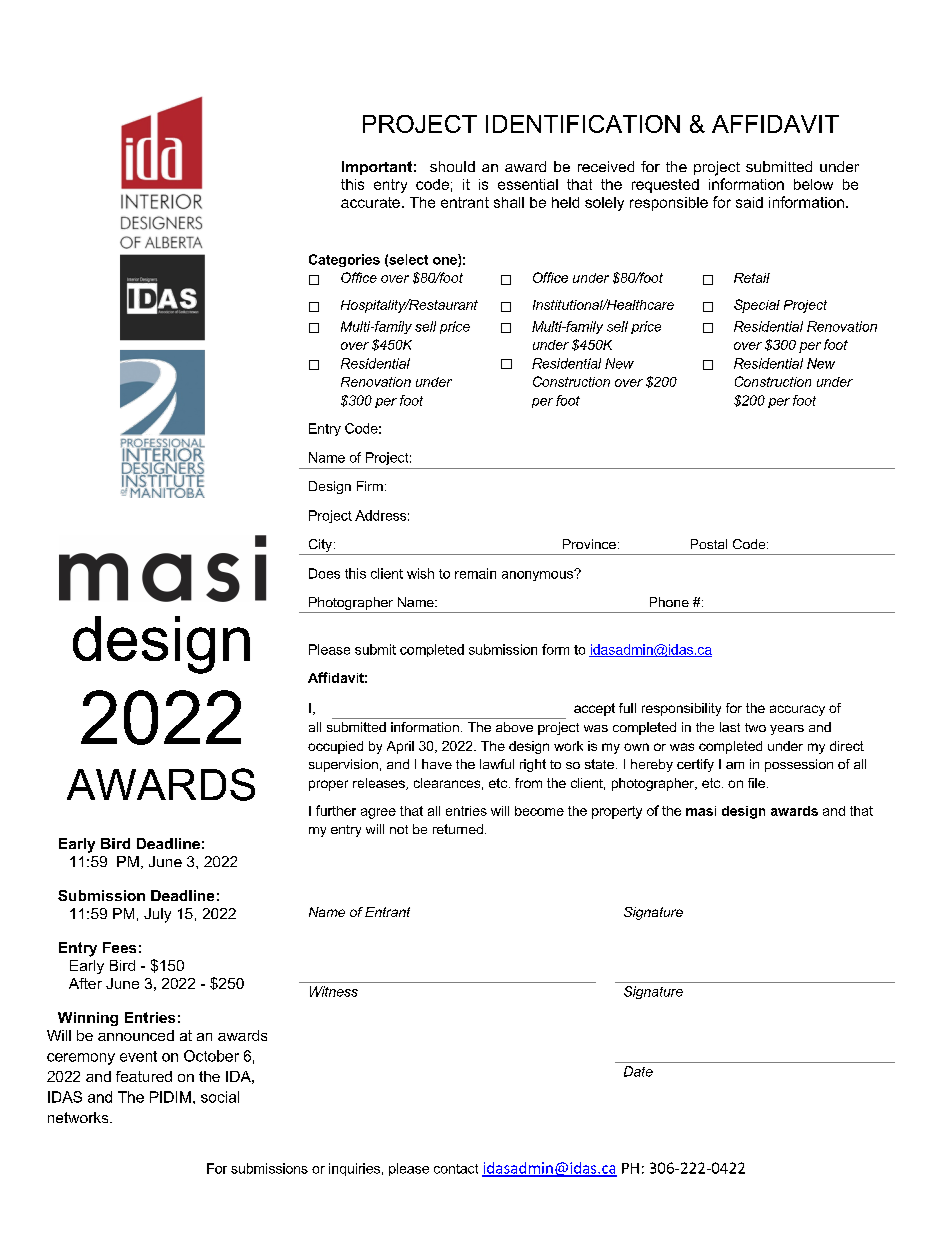 The width and height of the page is (952, 1233). Describe the element at coordinates (220, 1097) in the page. I see `social` at that location.
